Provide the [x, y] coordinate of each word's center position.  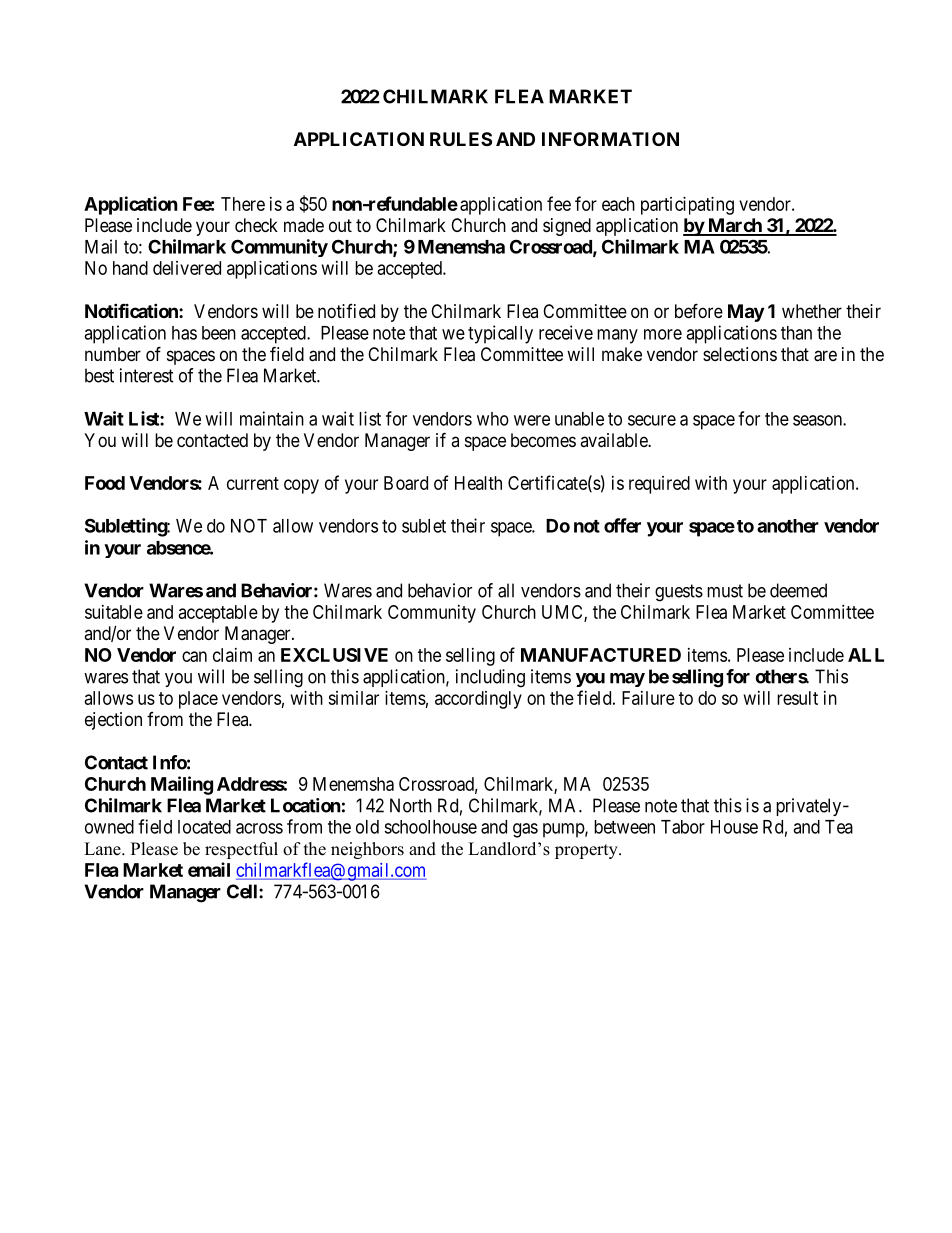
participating [687, 206]
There [243, 204]
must [725, 591]
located [204, 827]
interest [147, 375]
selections [740, 354]
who [493, 419]
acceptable [218, 614]
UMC [563, 613]
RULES [461, 139]
